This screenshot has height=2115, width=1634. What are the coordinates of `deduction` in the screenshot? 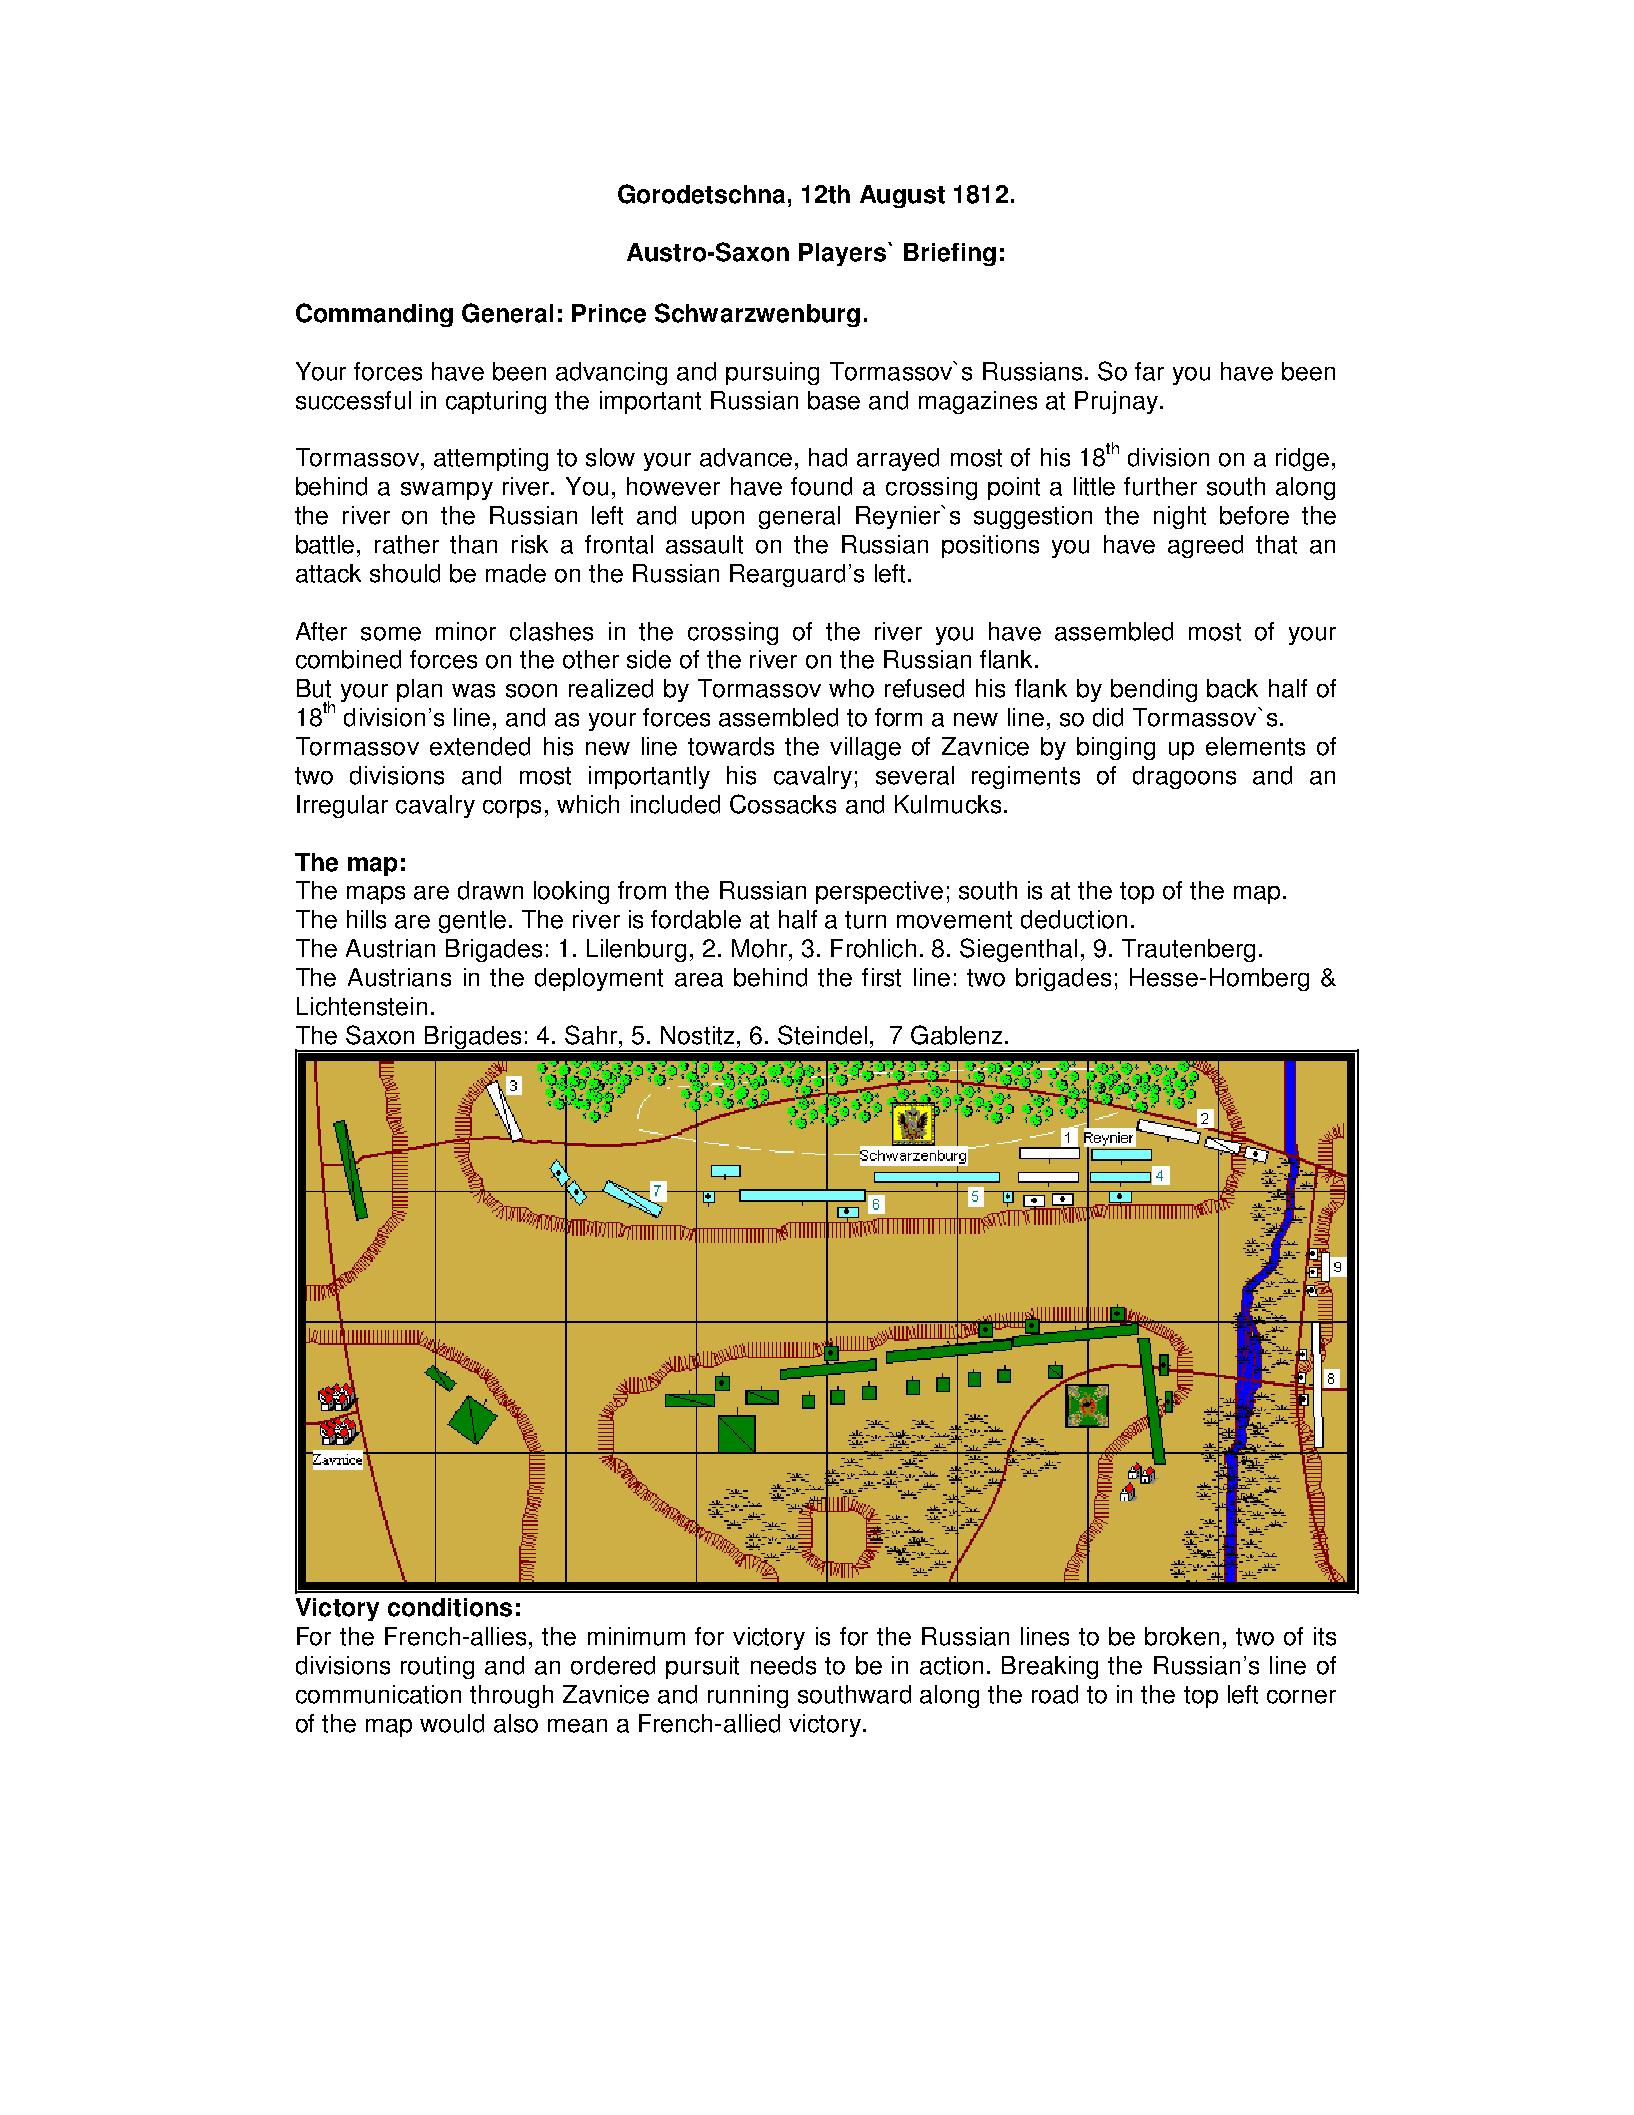 It's located at (1074, 919).
